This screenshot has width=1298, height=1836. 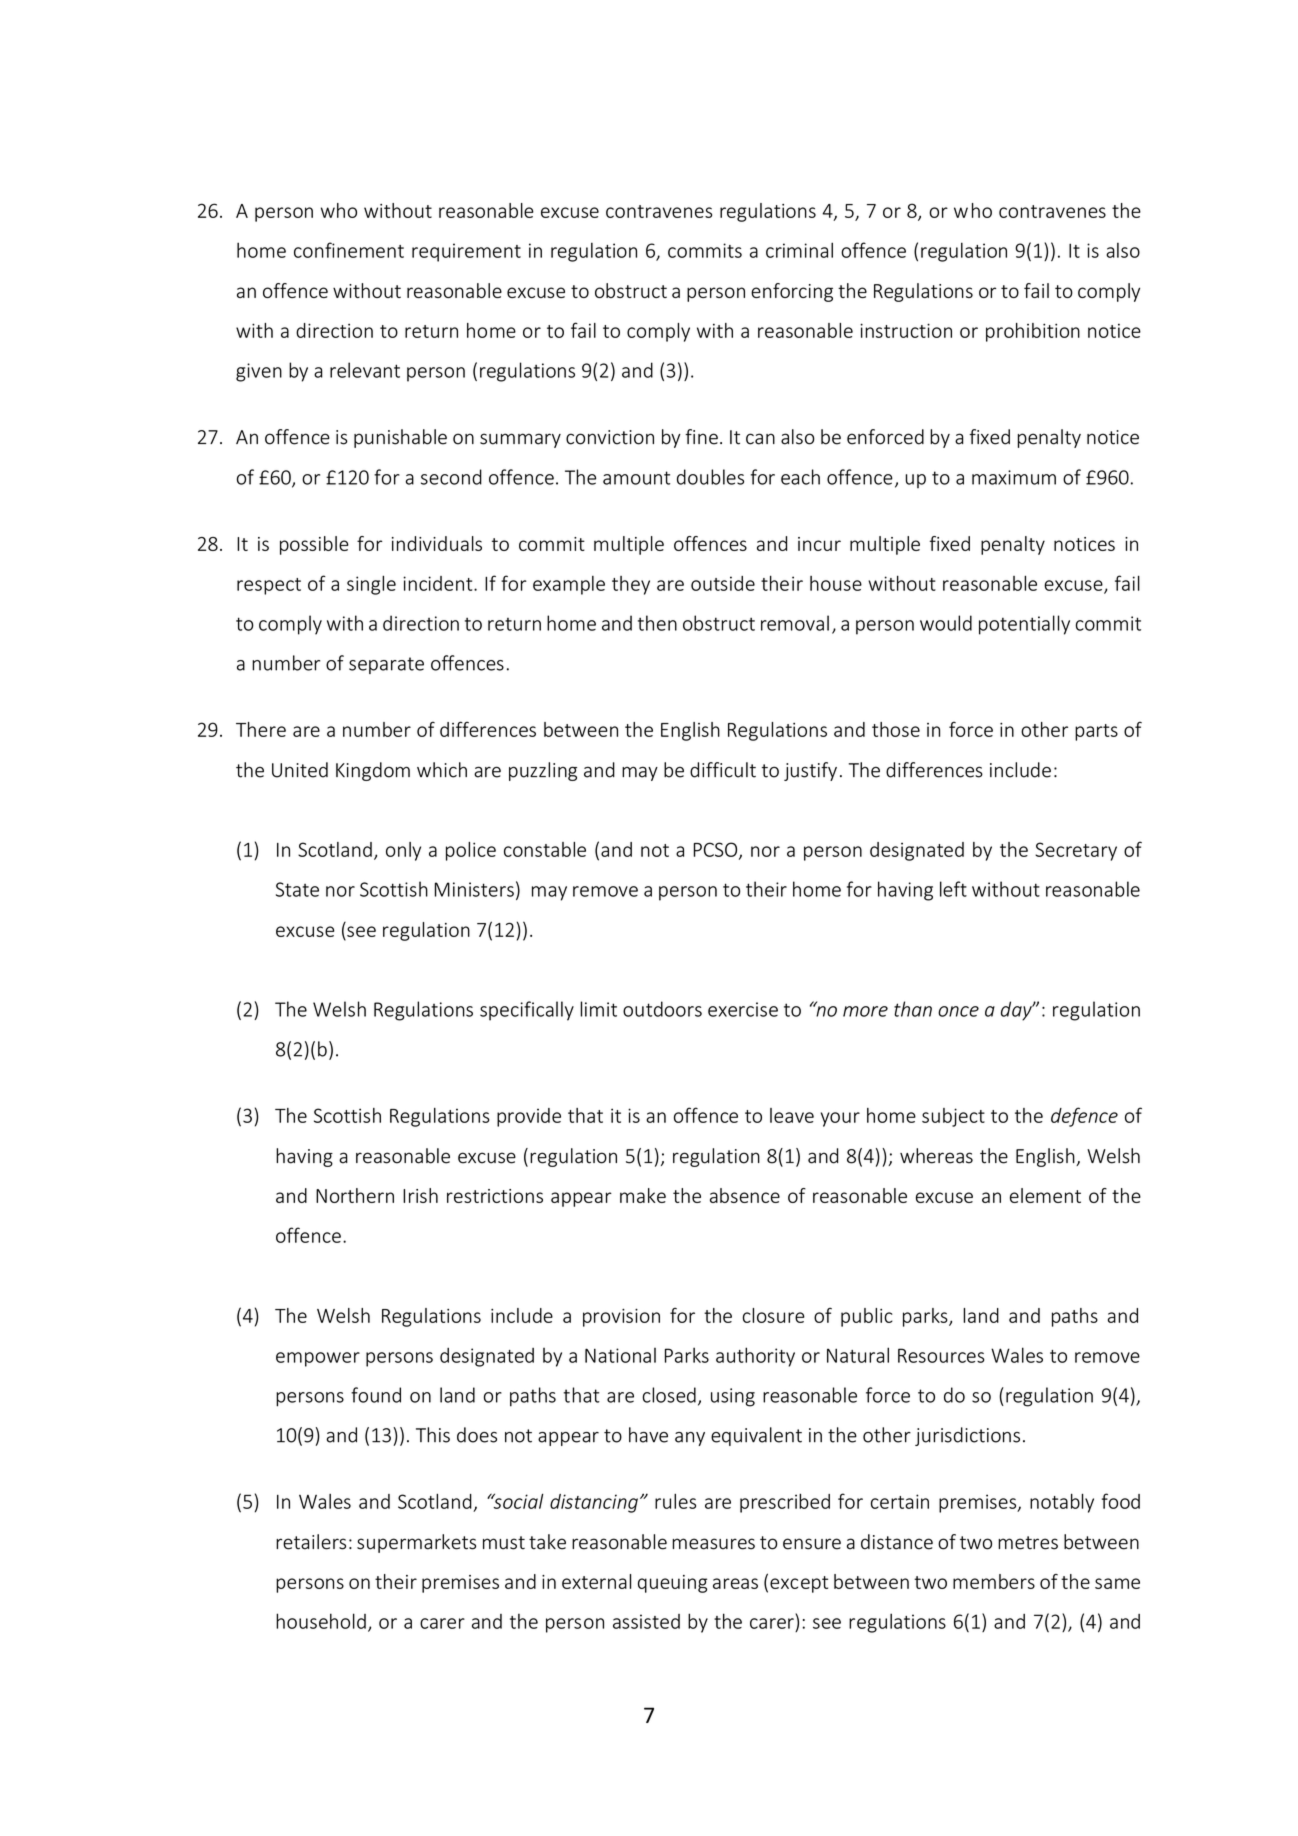 I want to click on relevant, so click(x=365, y=370).
